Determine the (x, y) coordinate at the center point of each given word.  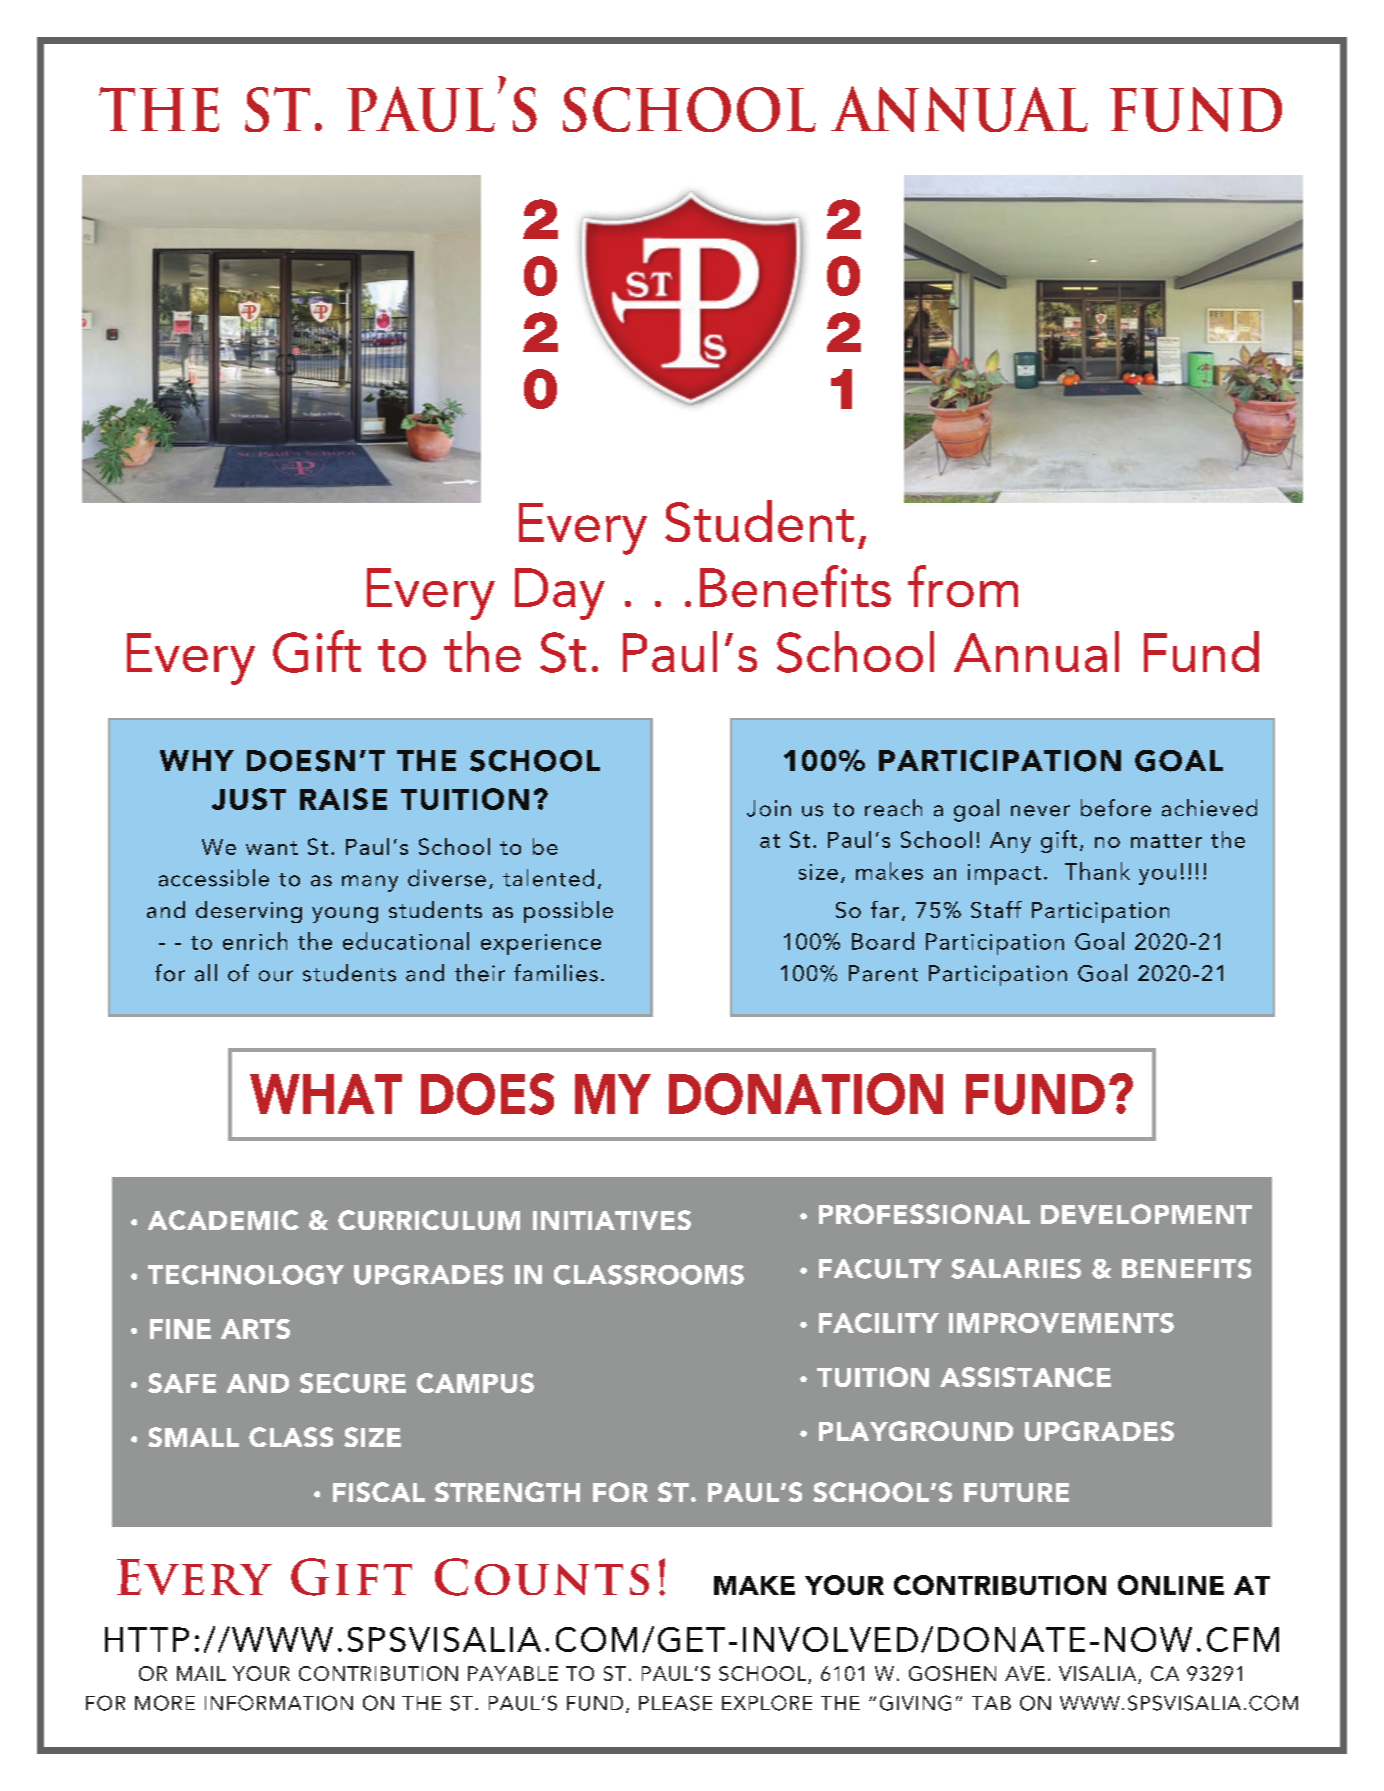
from (963, 586)
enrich (255, 941)
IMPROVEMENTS (1061, 1323)
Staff (996, 909)
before (1116, 808)
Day (560, 594)
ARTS (255, 1329)
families (556, 973)
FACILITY (879, 1323)
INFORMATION (279, 1703)
